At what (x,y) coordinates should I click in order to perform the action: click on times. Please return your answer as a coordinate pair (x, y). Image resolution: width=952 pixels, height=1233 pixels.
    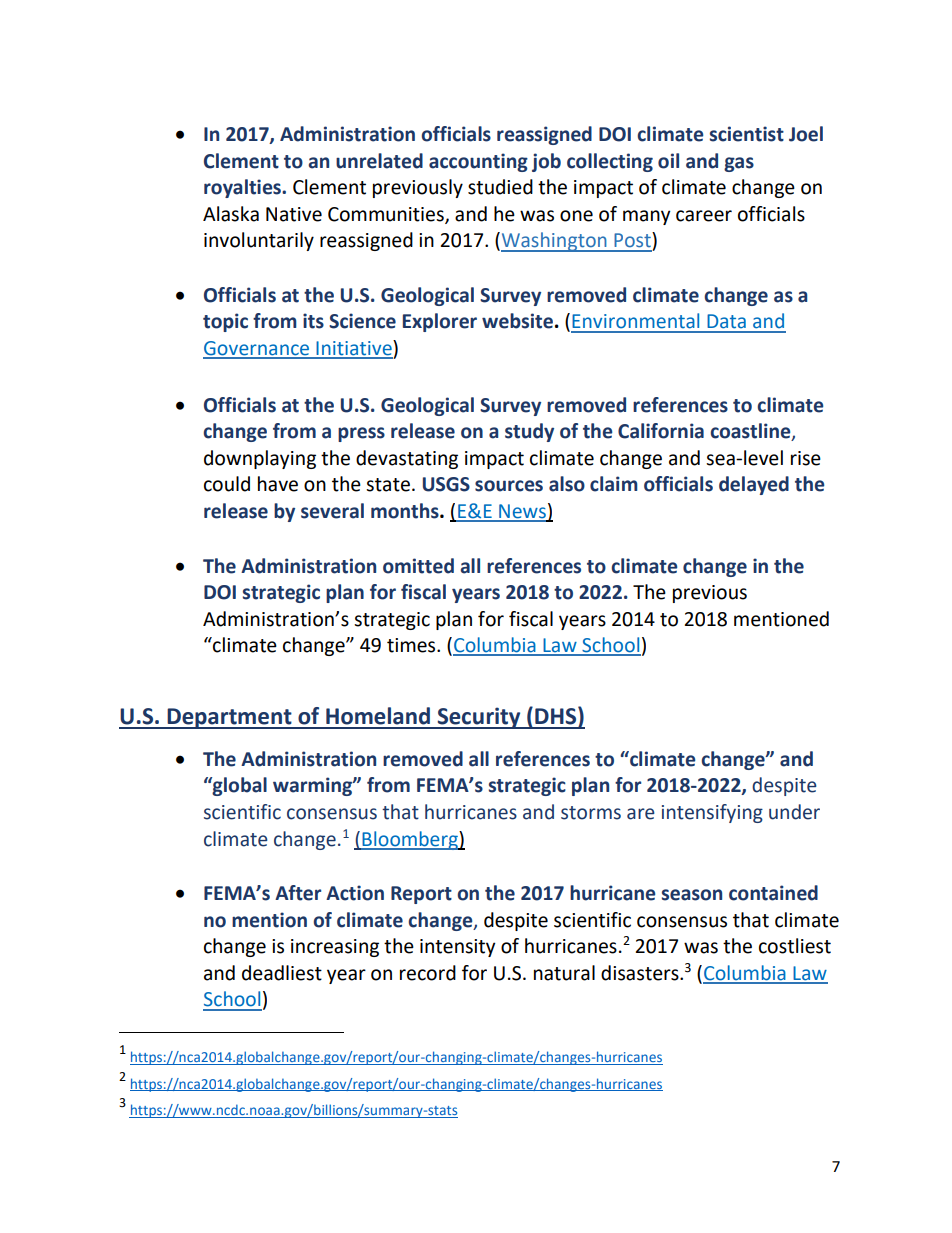
    Looking at the image, I should click on (412, 645).
